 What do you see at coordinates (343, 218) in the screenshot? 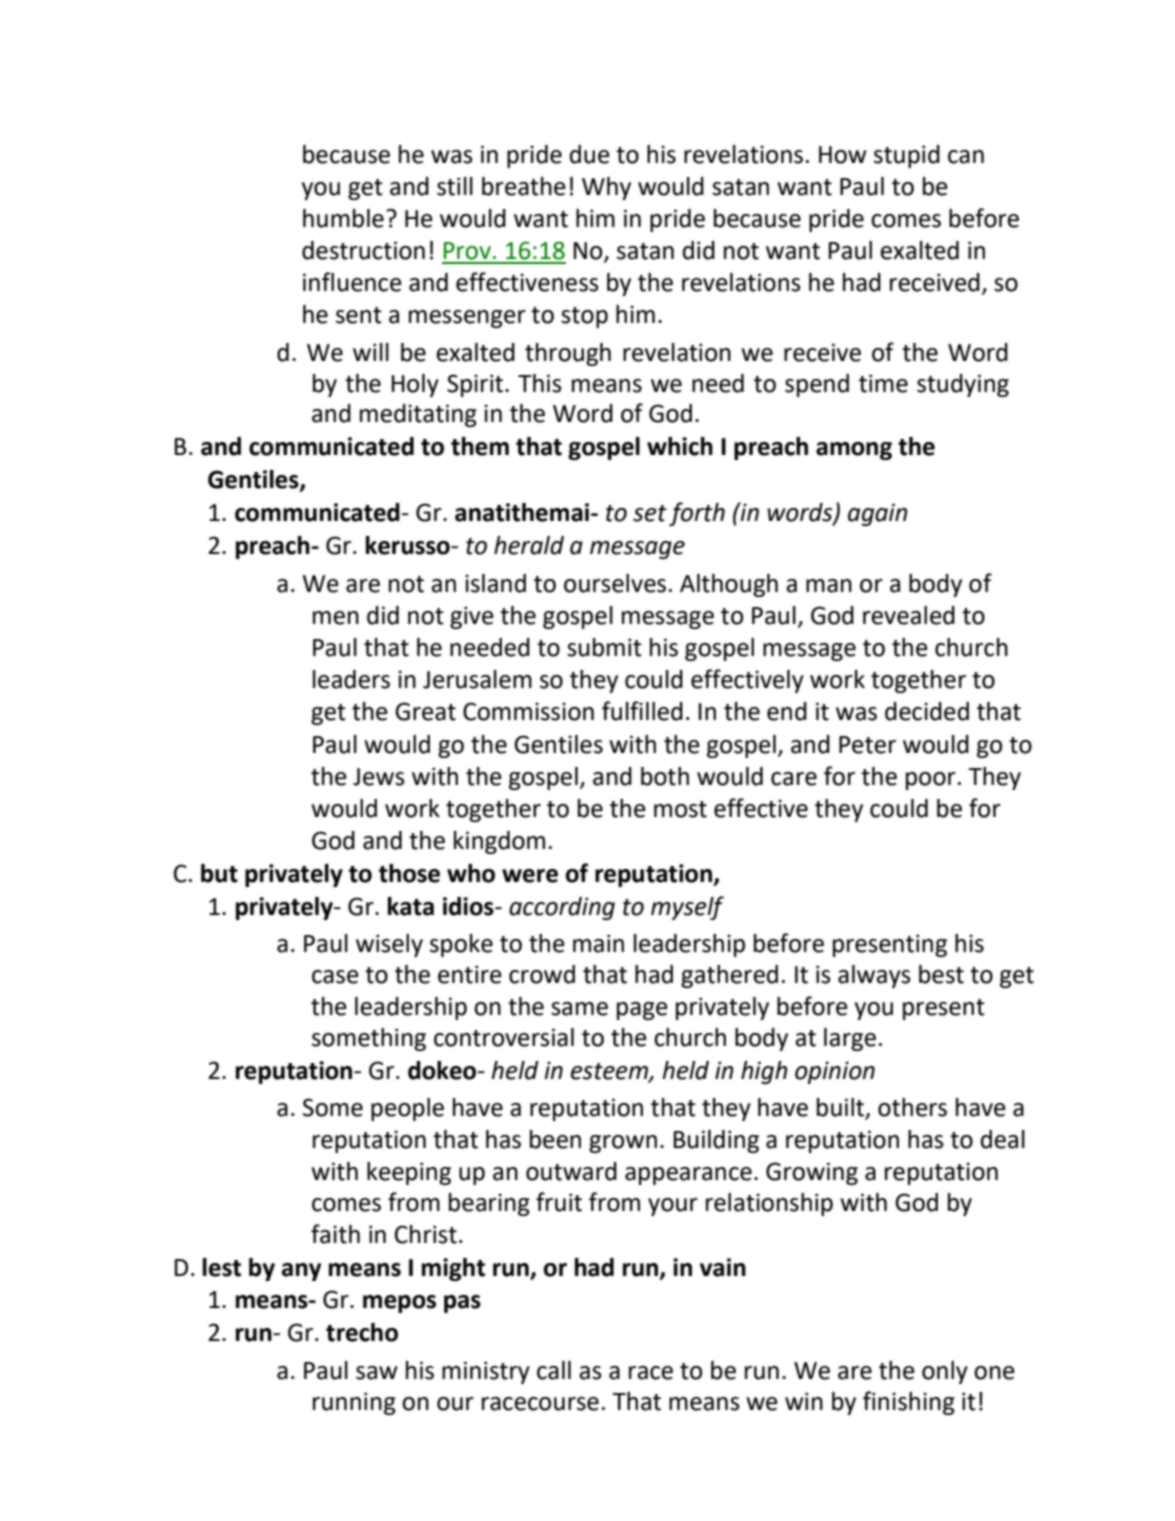
I see `humble` at bounding box center [343, 218].
